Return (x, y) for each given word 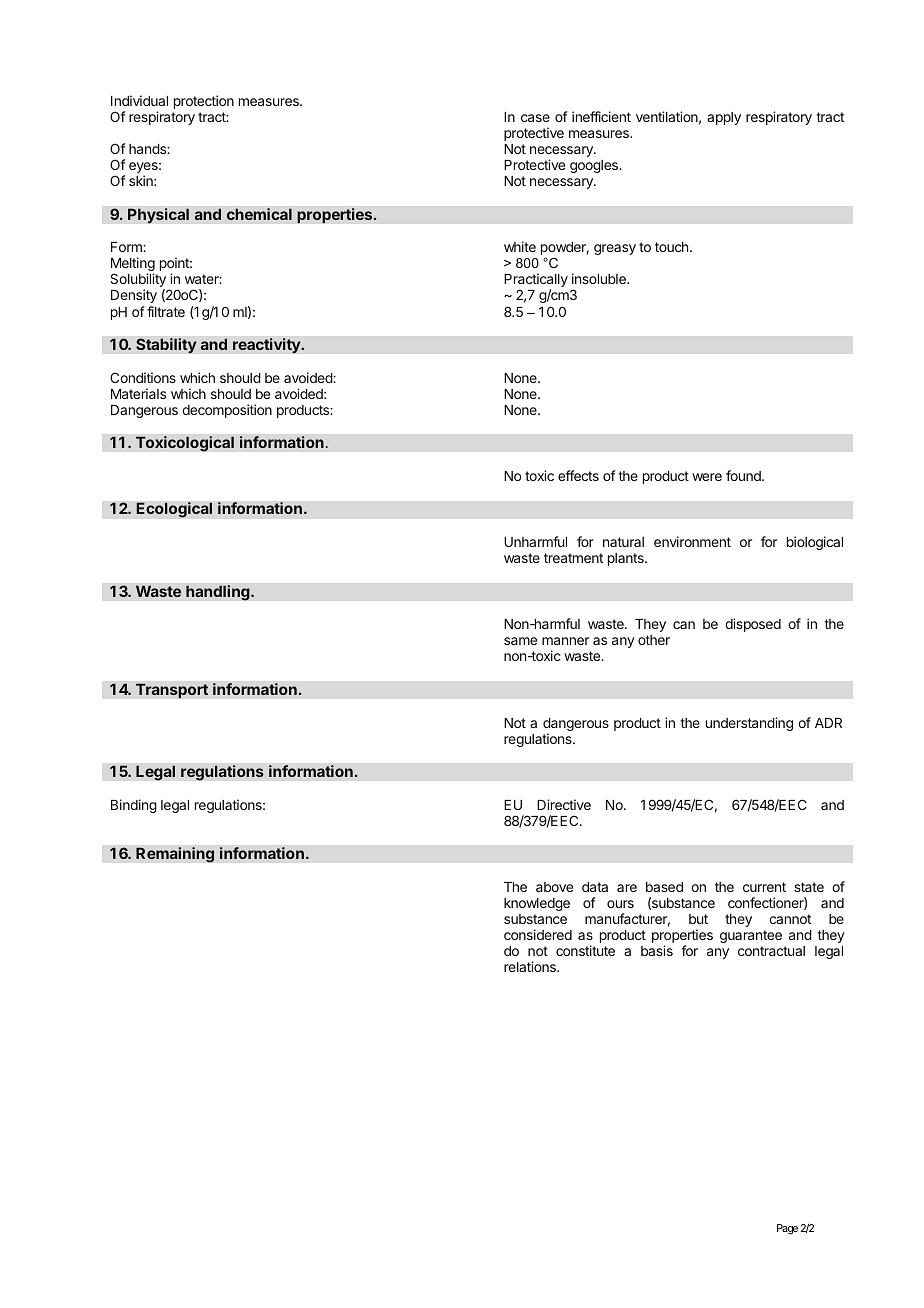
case (535, 118)
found (744, 475)
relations (531, 966)
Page (787, 1229)
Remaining (175, 855)
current (764, 887)
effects (578, 475)
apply (724, 118)
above (554, 887)
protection (204, 102)
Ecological (174, 510)
